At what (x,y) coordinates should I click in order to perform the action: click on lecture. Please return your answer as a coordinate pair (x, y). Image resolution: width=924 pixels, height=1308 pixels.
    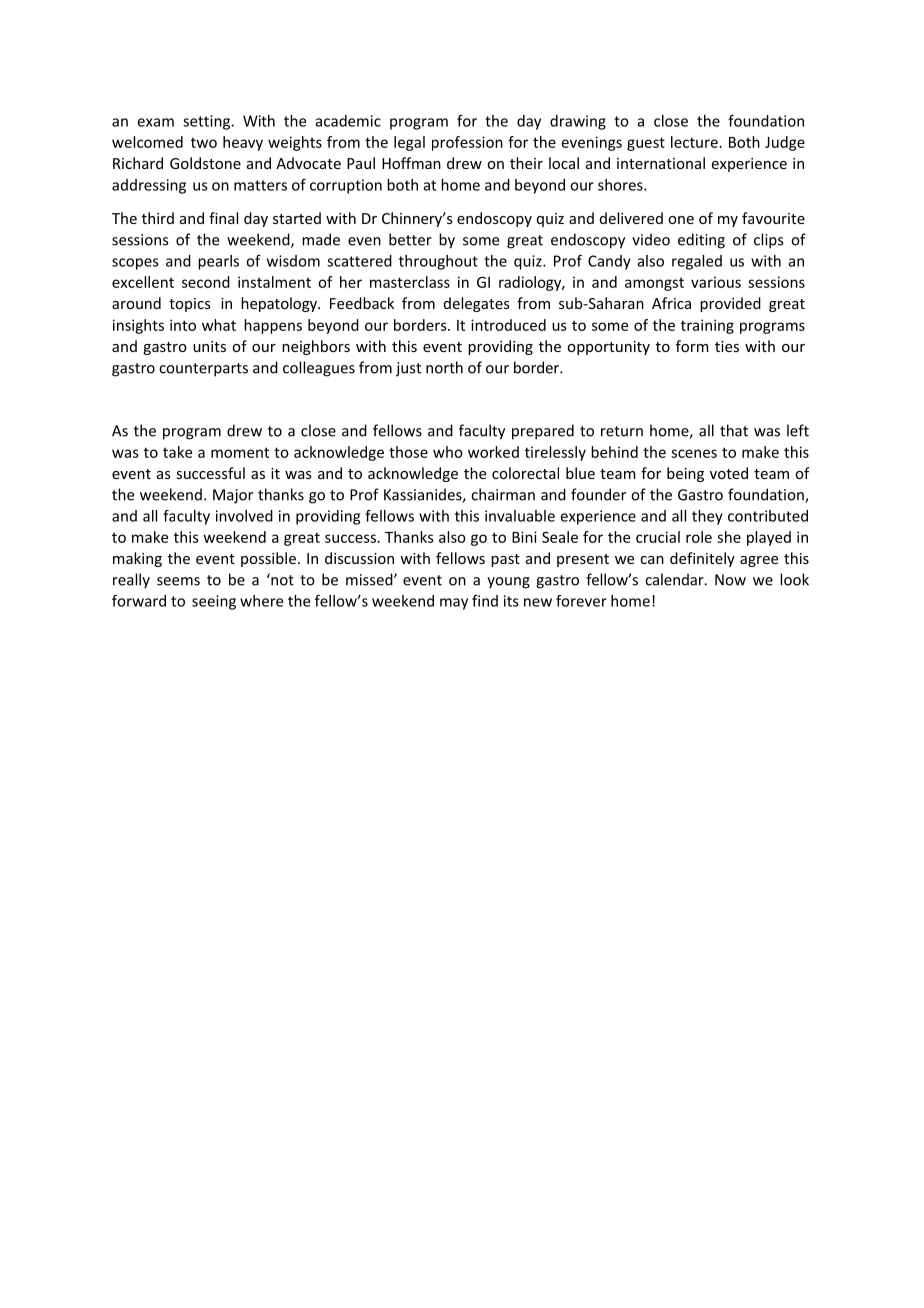
    Looking at the image, I should click on (694, 142).
